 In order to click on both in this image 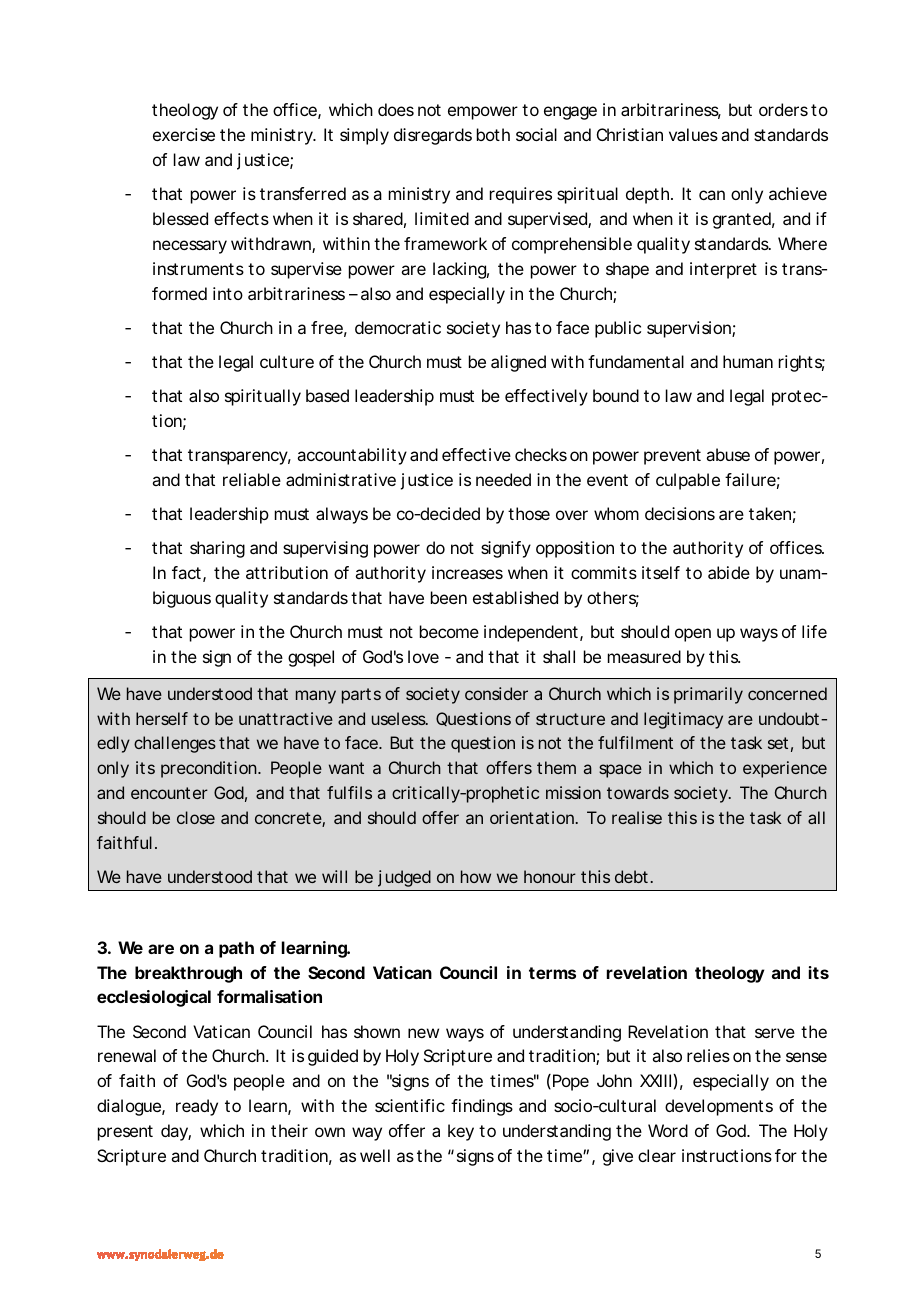, I will do `click(493, 134)`.
